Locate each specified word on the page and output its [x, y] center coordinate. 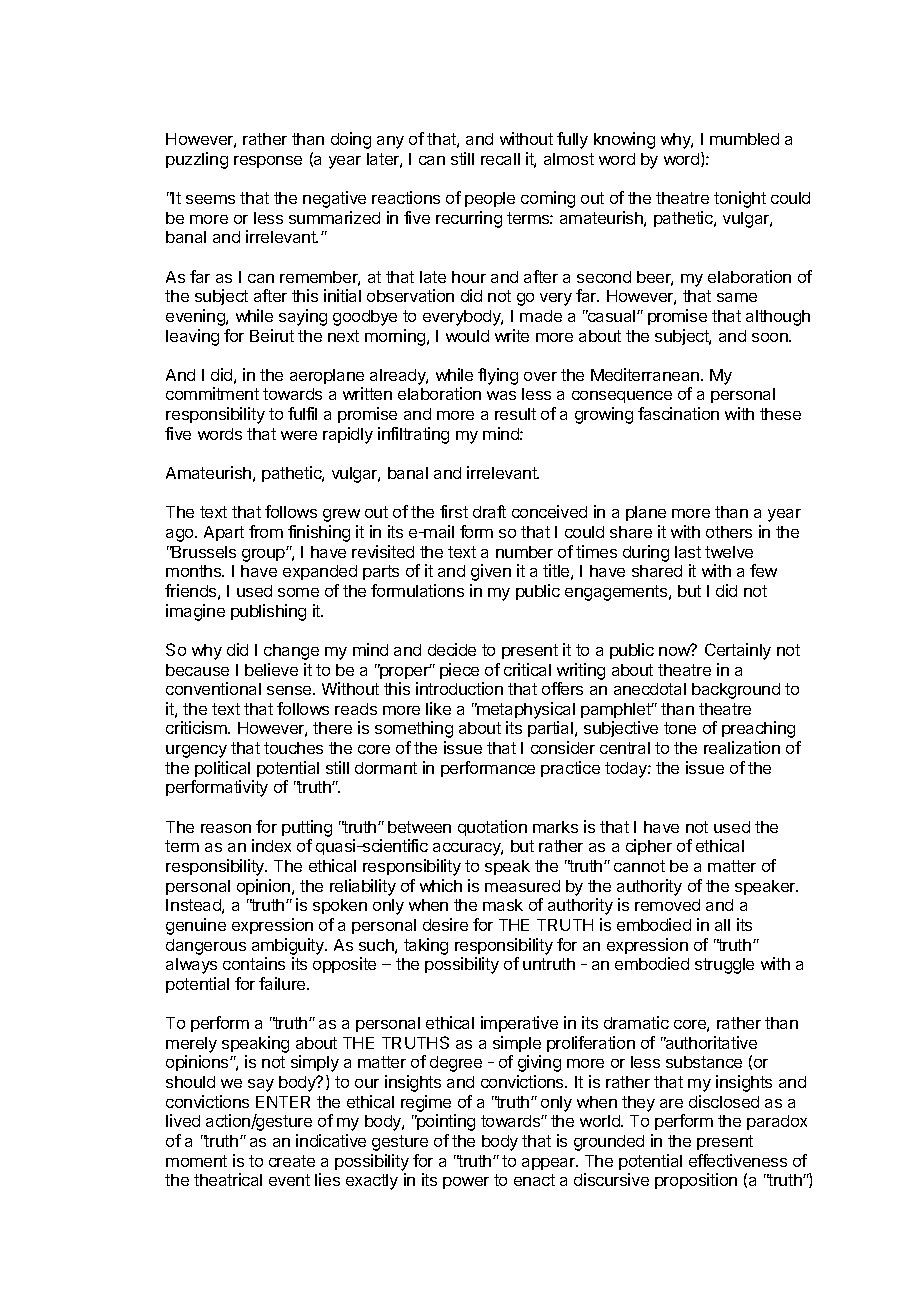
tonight [740, 199]
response [268, 162]
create [292, 1161]
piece [459, 671]
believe [271, 669]
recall [500, 159]
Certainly [738, 651]
